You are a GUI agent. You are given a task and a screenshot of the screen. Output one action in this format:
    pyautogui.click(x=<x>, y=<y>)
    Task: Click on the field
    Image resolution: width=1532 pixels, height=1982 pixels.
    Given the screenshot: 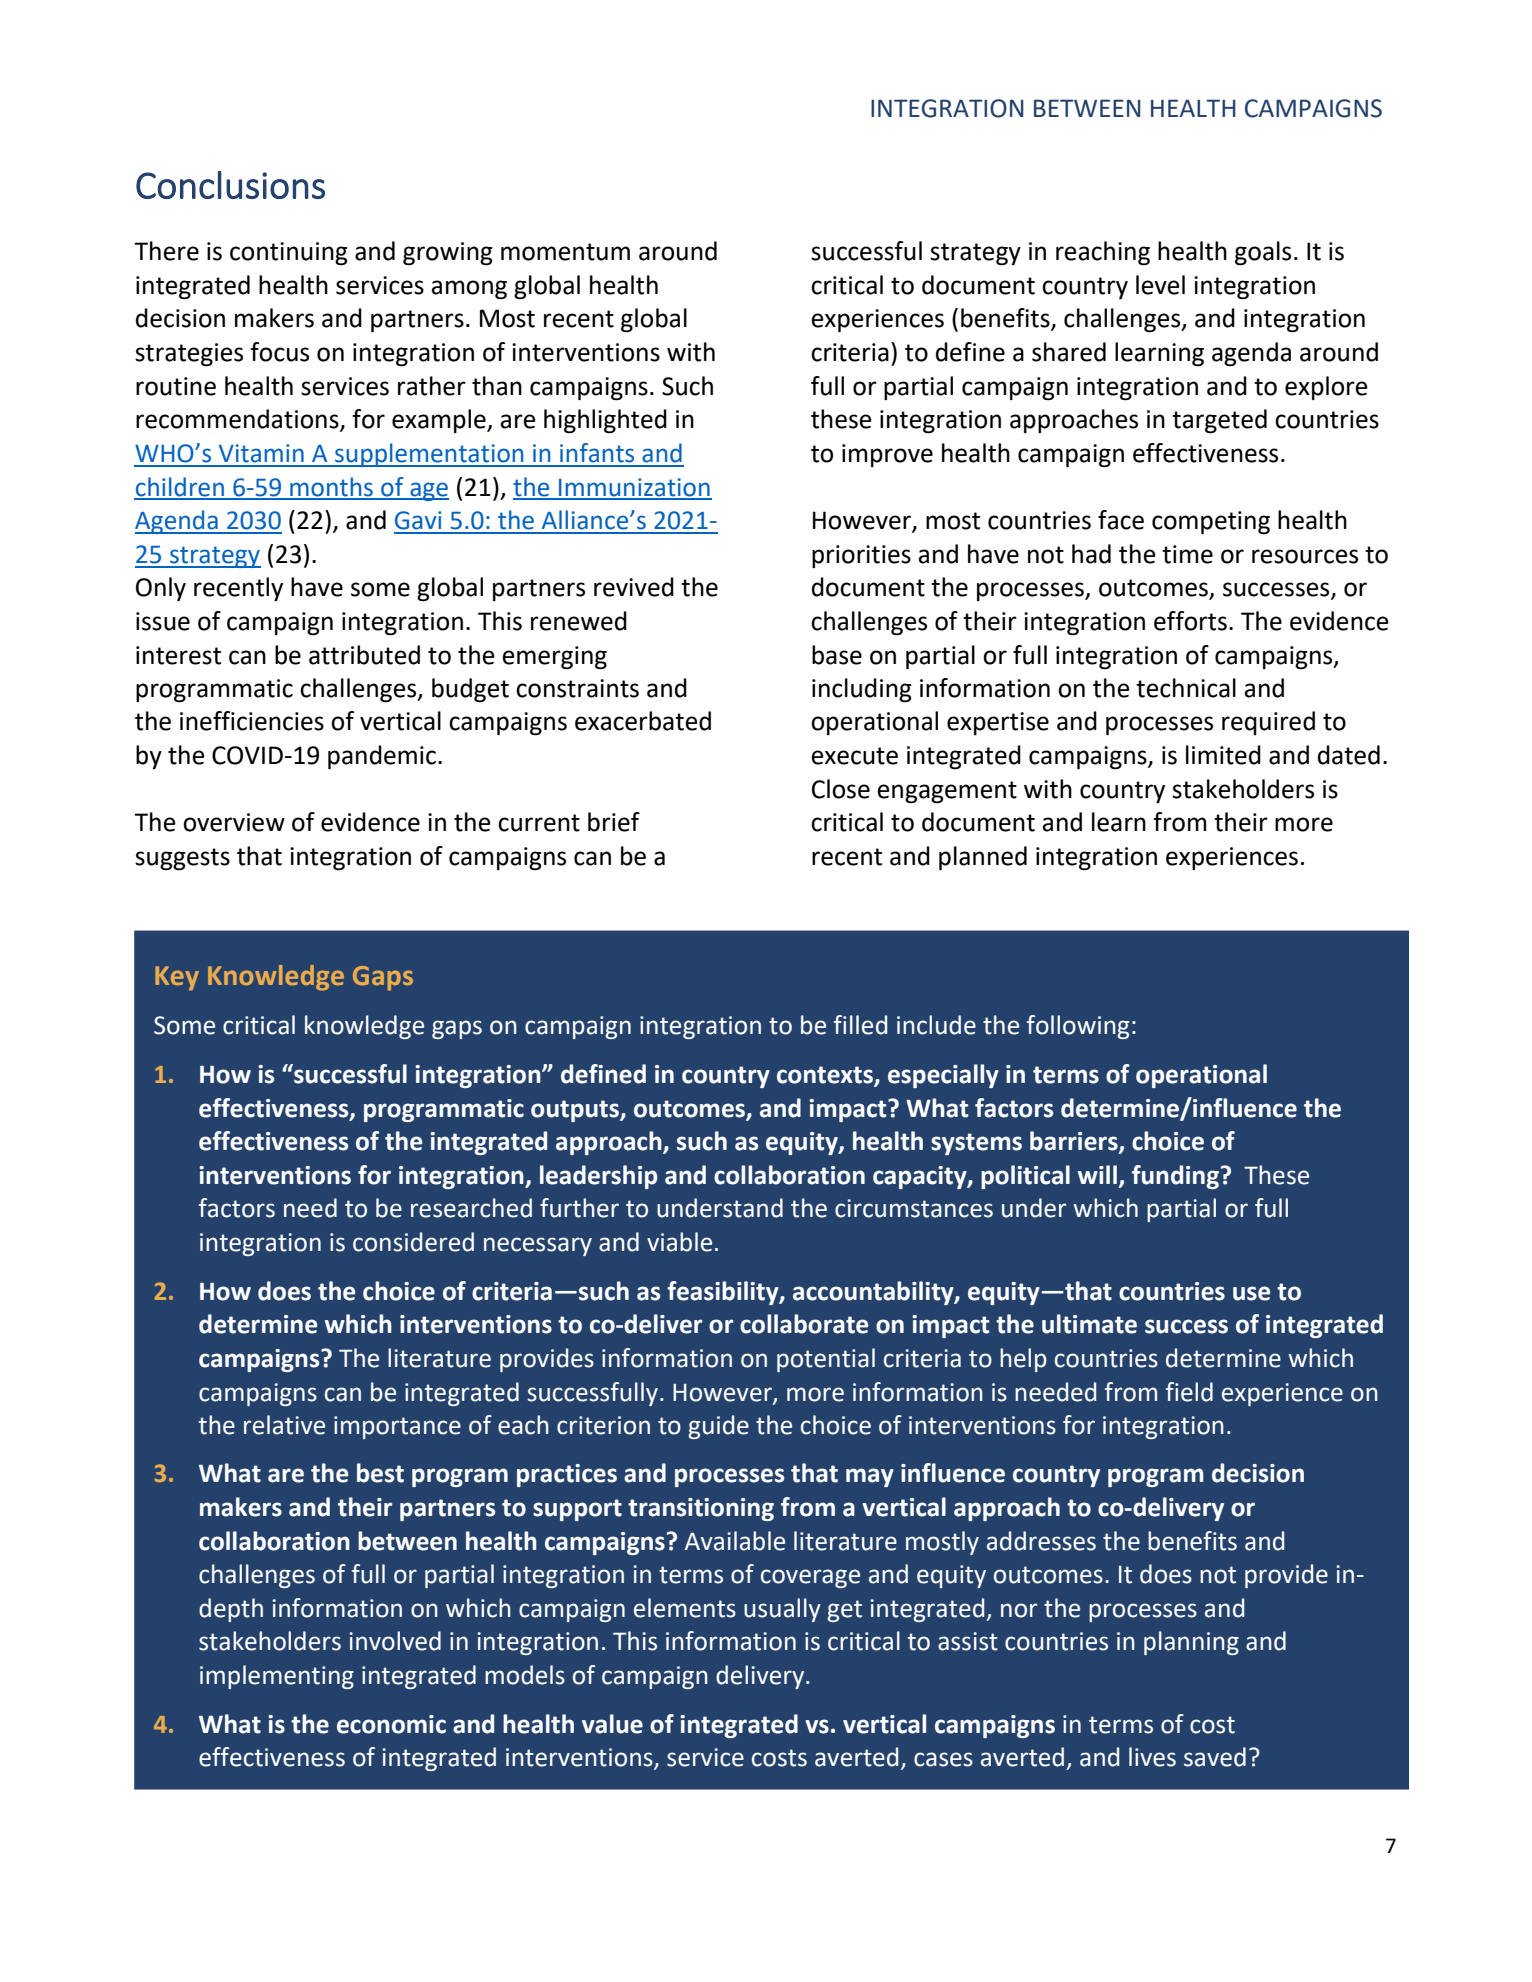 What is the action you would take?
    pyautogui.click(x=1189, y=1392)
